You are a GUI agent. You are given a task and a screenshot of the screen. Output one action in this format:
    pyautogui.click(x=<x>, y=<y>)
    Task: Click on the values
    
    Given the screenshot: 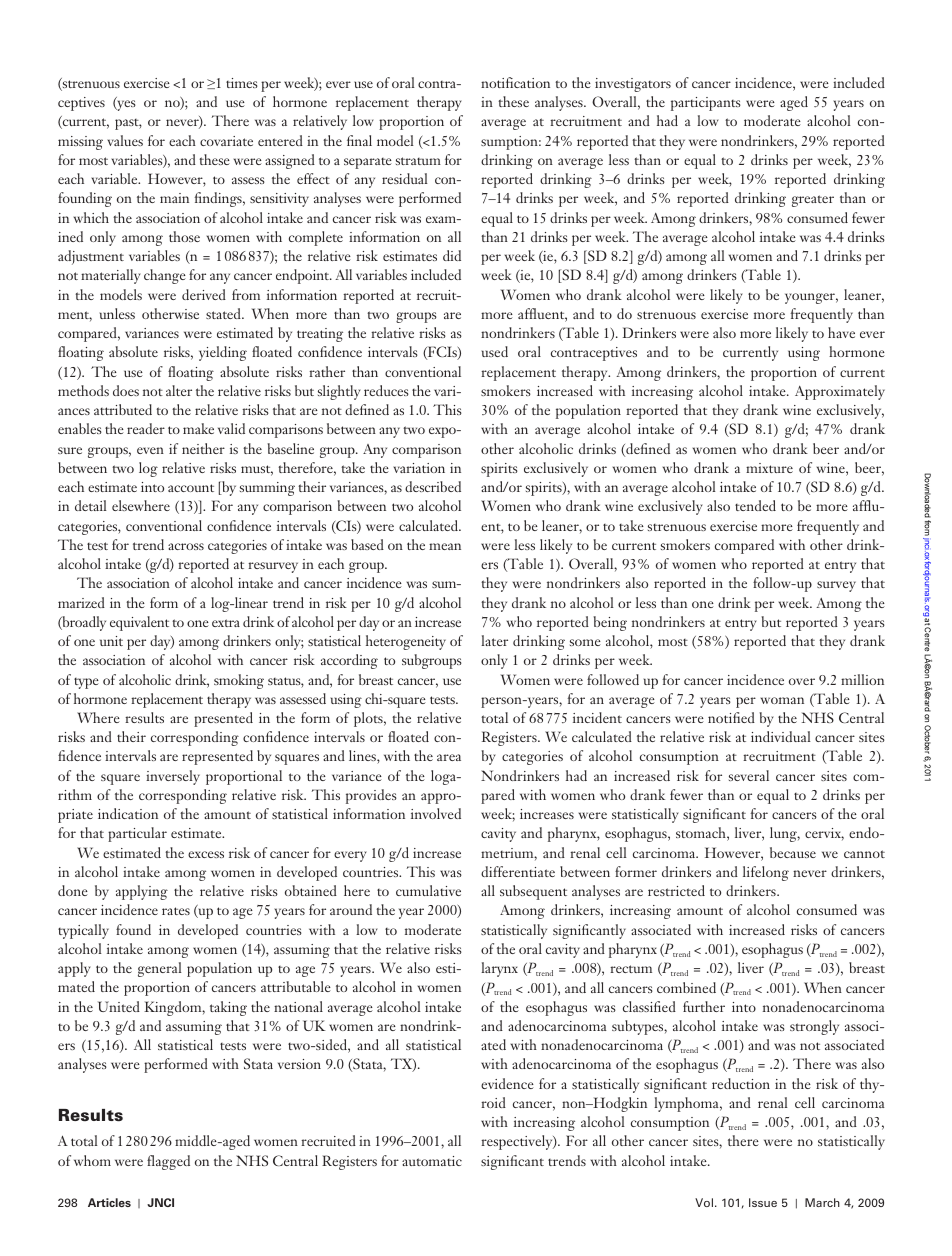 What is the action you would take?
    pyautogui.click(x=125, y=140)
